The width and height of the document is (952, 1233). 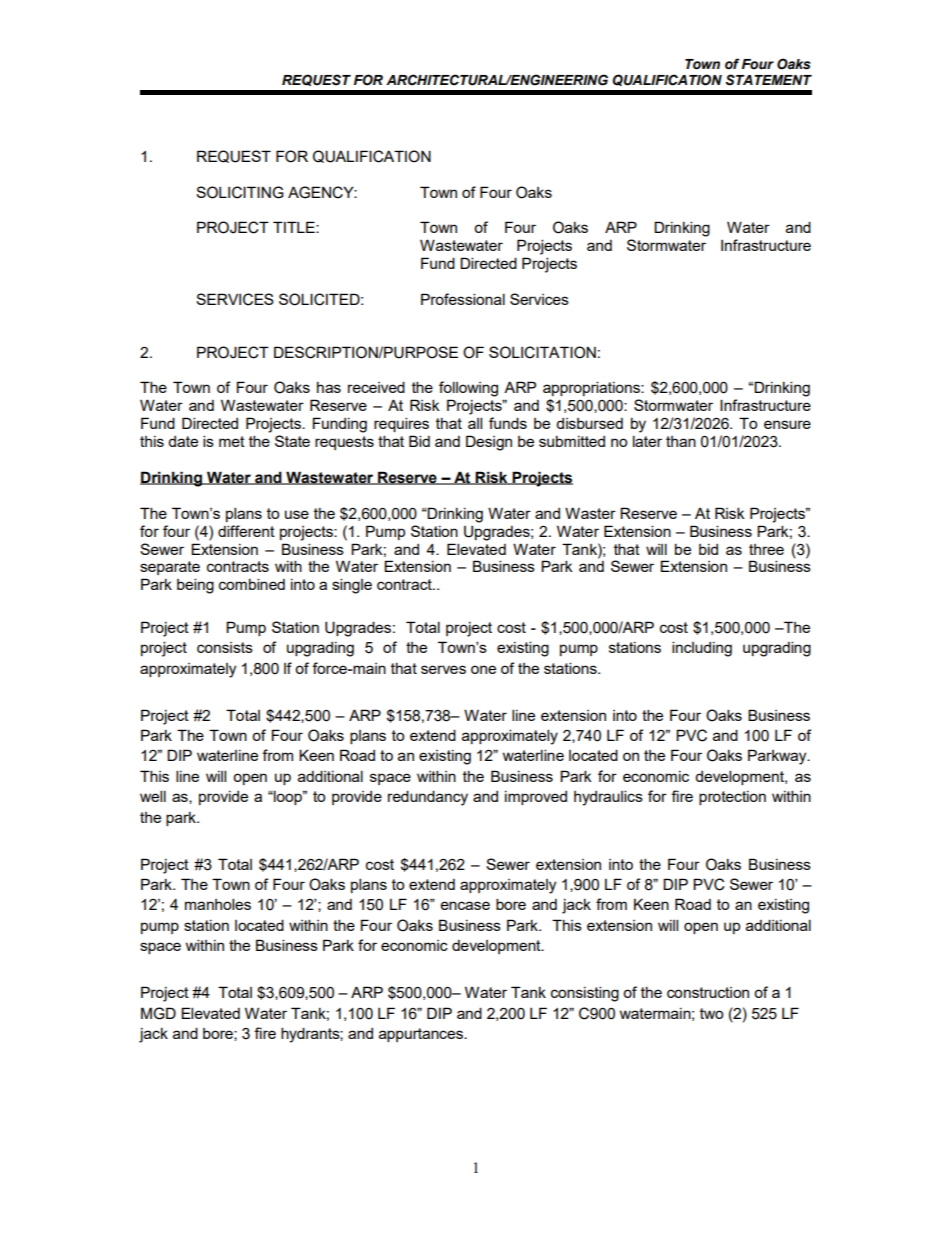 What do you see at coordinates (732, 798) in the document?
I see `protection` at bounding box center [732, 798].
